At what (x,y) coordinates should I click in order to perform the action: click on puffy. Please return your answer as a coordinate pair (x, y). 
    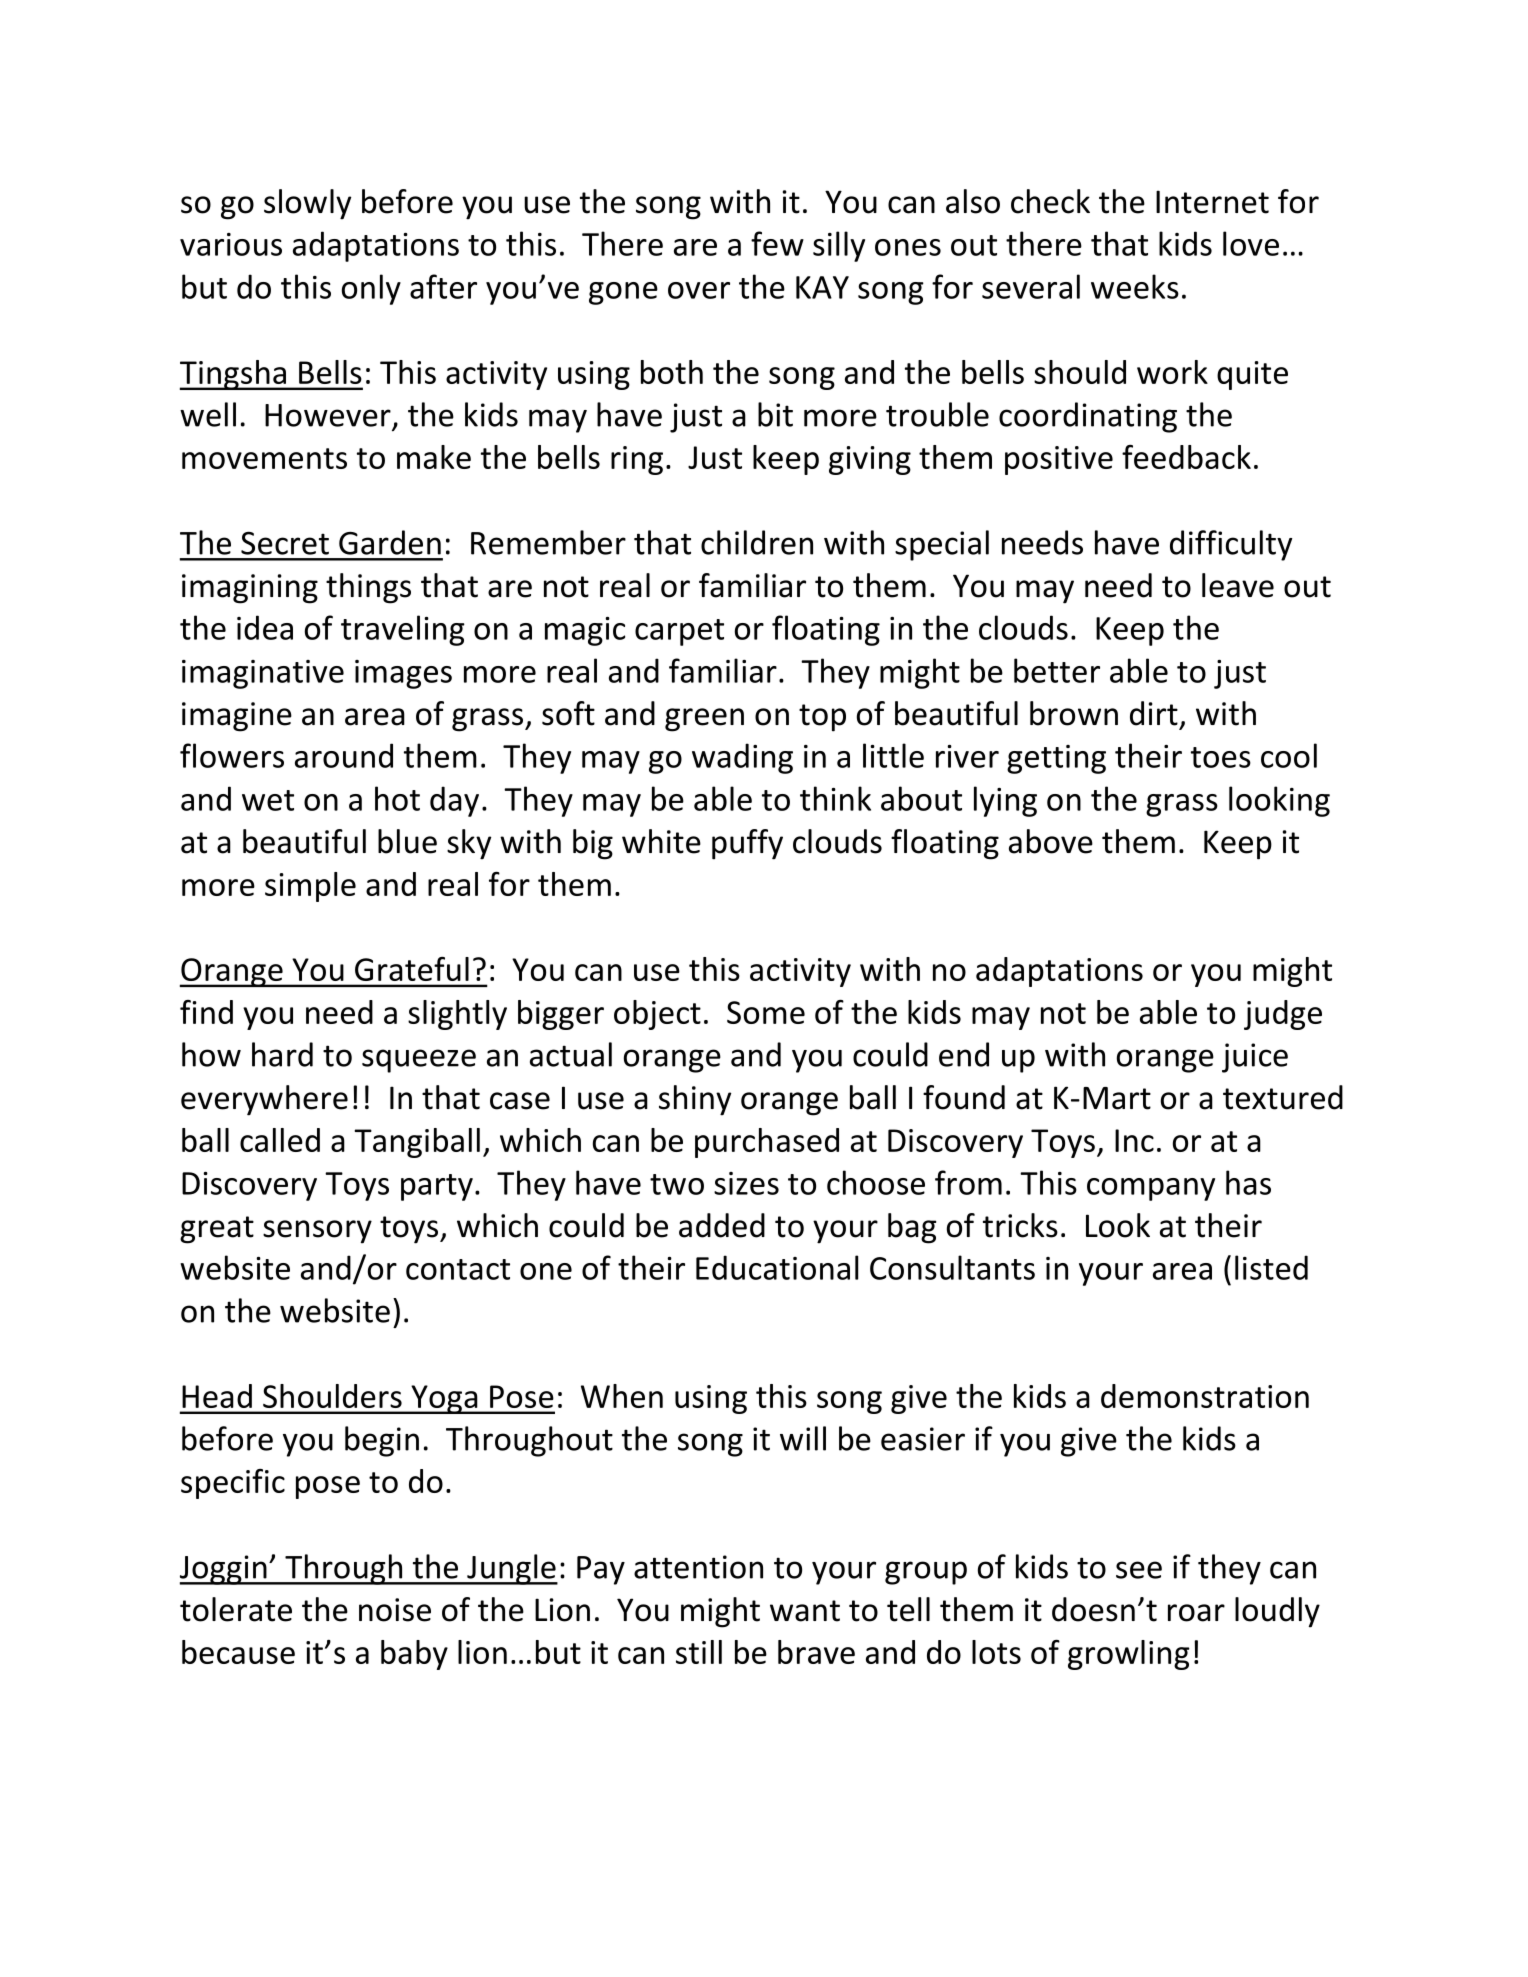
    Looking at the image, I should click on (747, 844).
